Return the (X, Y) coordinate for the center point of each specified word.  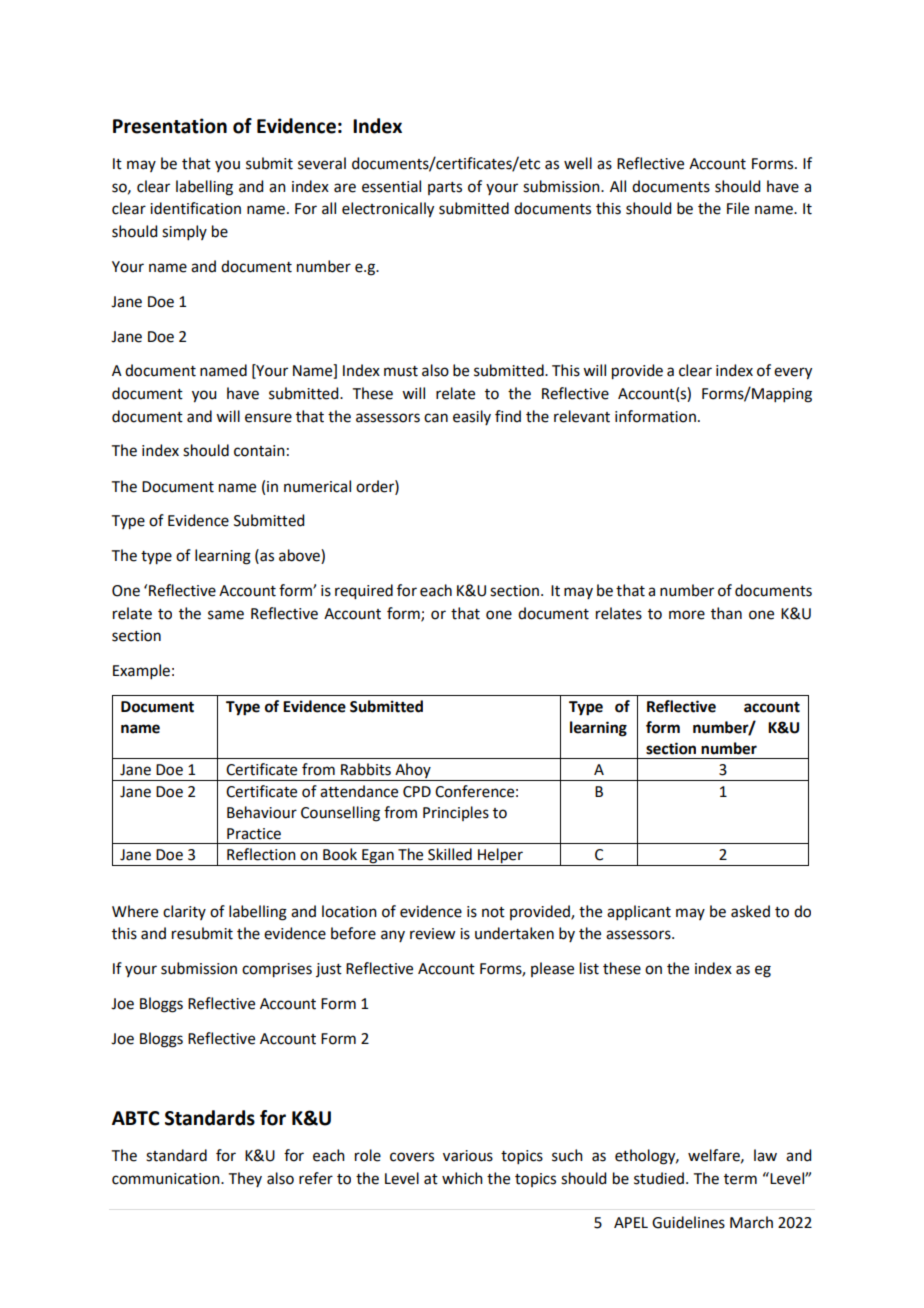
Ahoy (413, 772)
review (432, 934)
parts (445, 188)
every (793, 373)
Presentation (170, 126)
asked (750, 911)
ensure (268, 418)
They (245, 1179)
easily (472, 417)
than (726, 613)
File (738, 208)
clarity (184, 912)
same (226, 615)
